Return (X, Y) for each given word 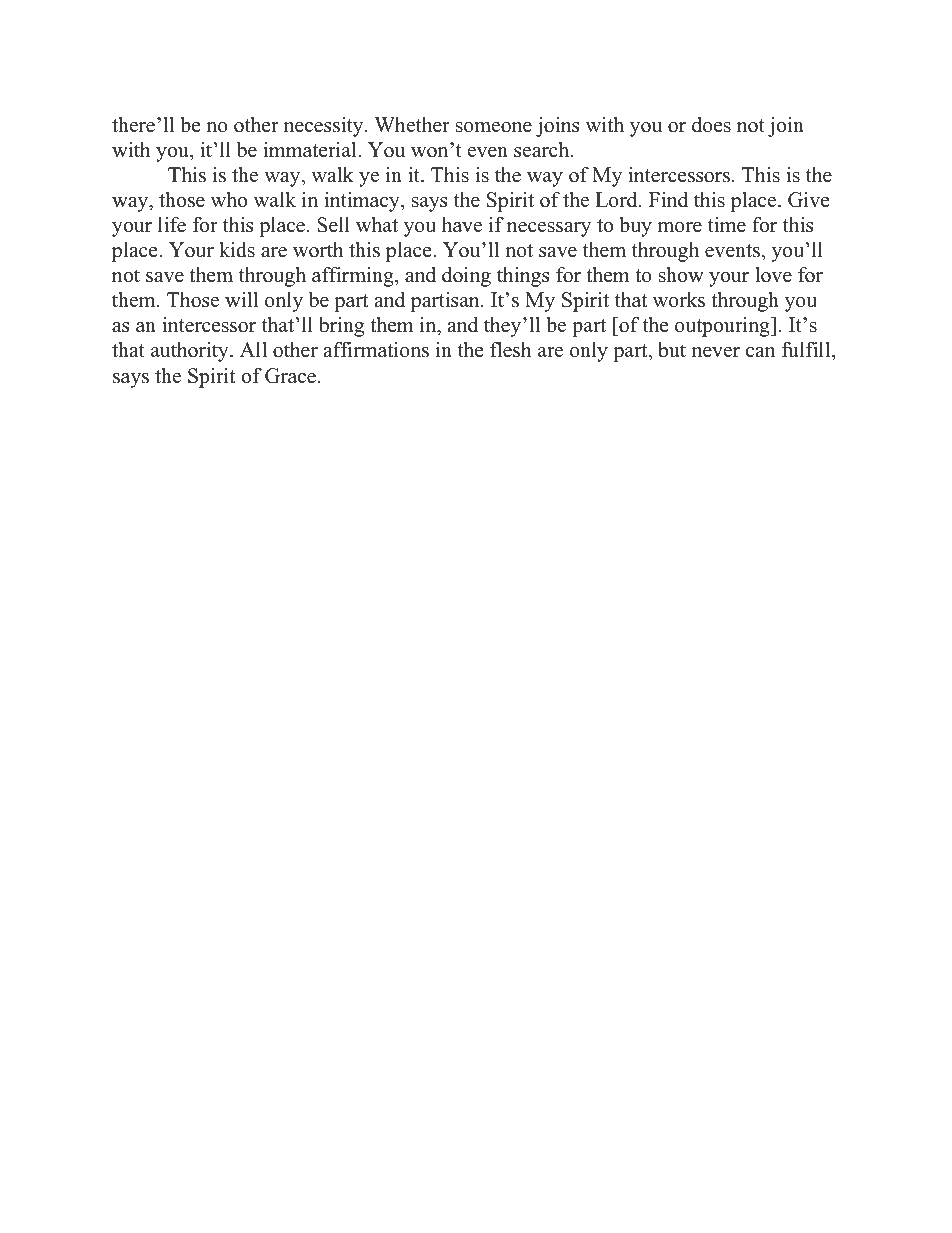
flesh (511, 350)
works (679, 300)
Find (668, 200)
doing (466, 277)
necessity (325, 127)
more (679, 227)
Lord (617, 200)
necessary (549, 229)
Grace (290, 376)
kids (237, 250)
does (711, 125)
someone (494, 127)
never (716, 352)
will (241, 299)
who (229, 200)
